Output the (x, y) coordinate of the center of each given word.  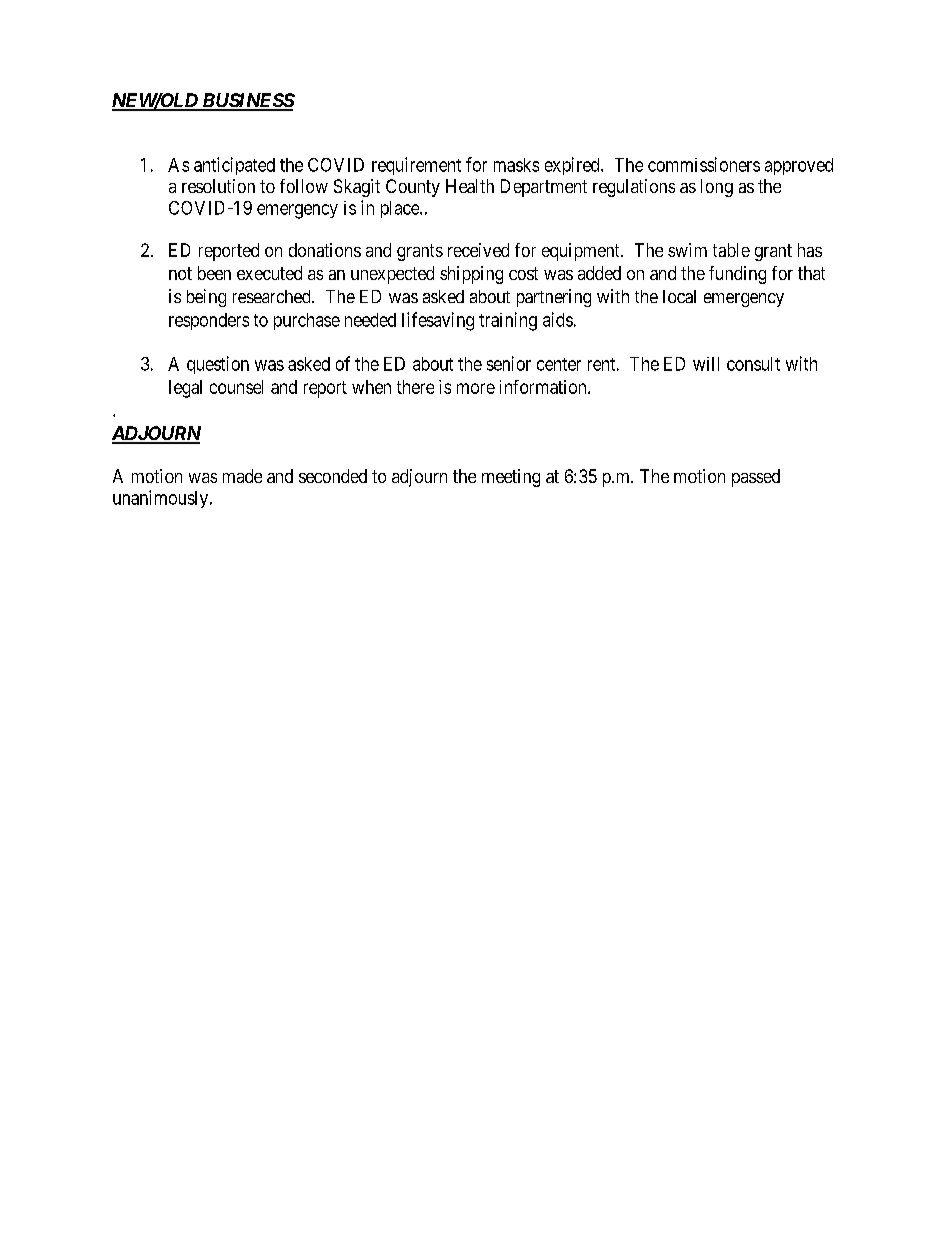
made (242, 476)
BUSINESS (247, 101)
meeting (511, 478)
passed (756, 478)
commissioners (704, 164)
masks (516, 165)
